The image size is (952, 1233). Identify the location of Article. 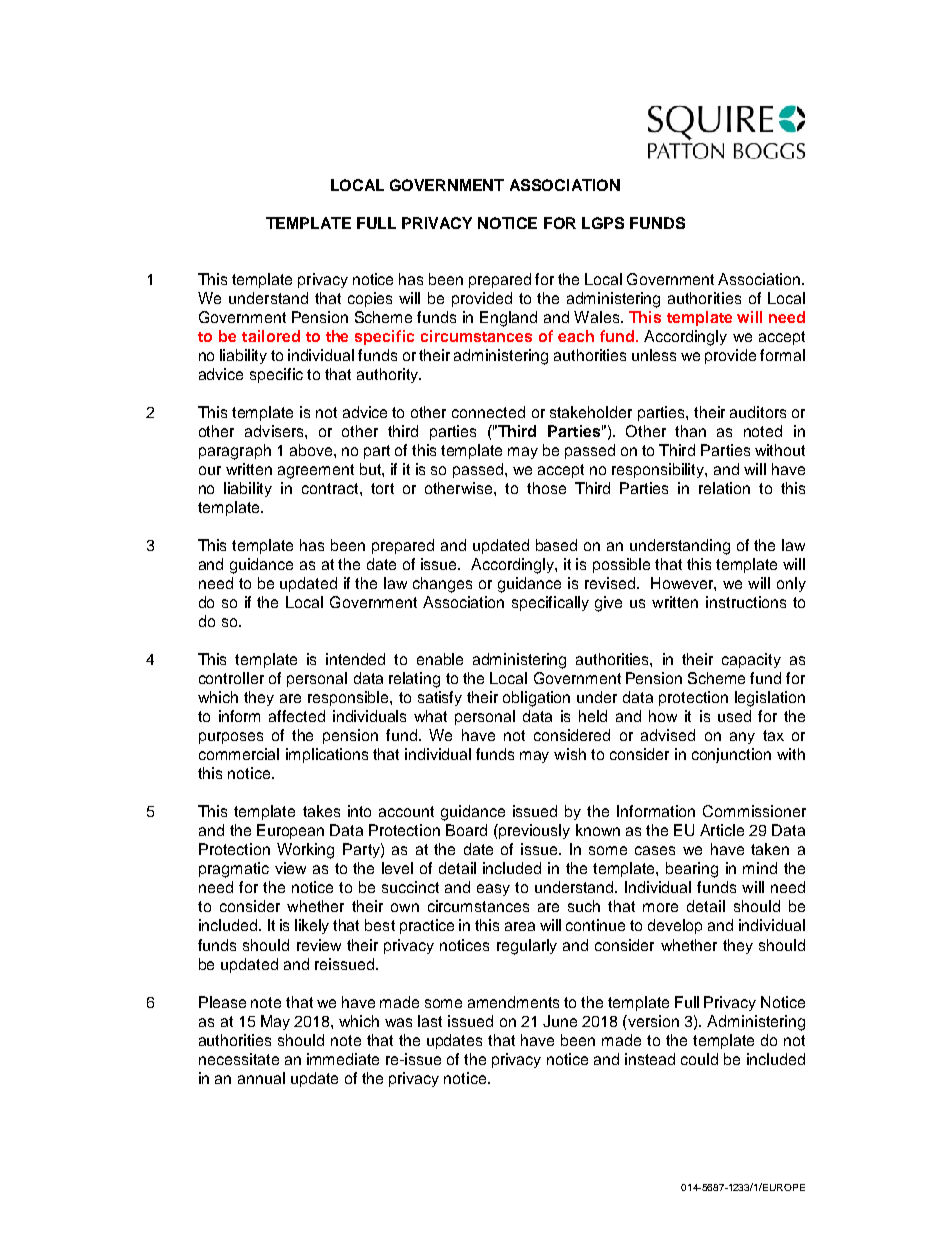
(722, 830).
